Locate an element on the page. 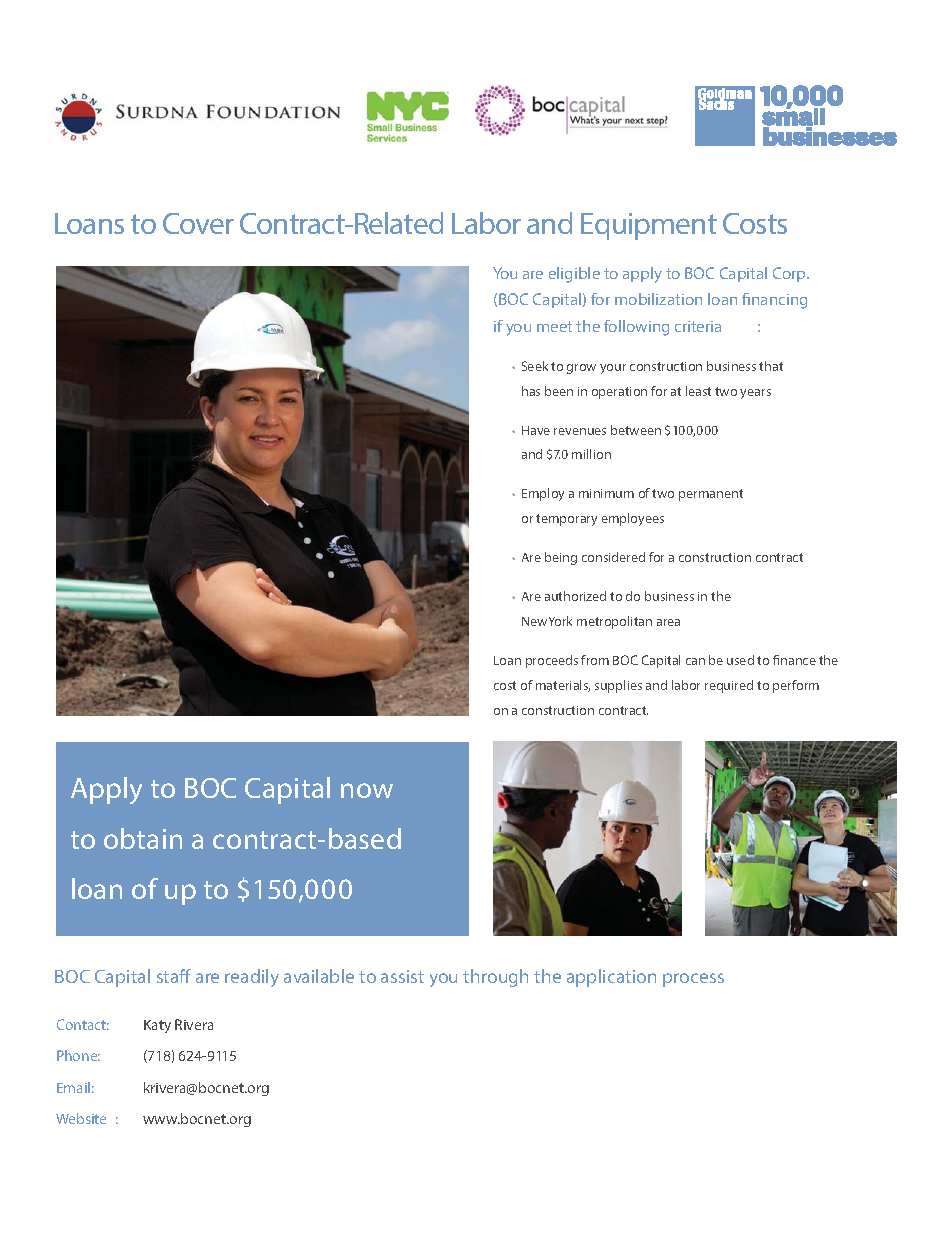 The height and width of the page is (1233, 952). New is located at coordinates (534, 621).
